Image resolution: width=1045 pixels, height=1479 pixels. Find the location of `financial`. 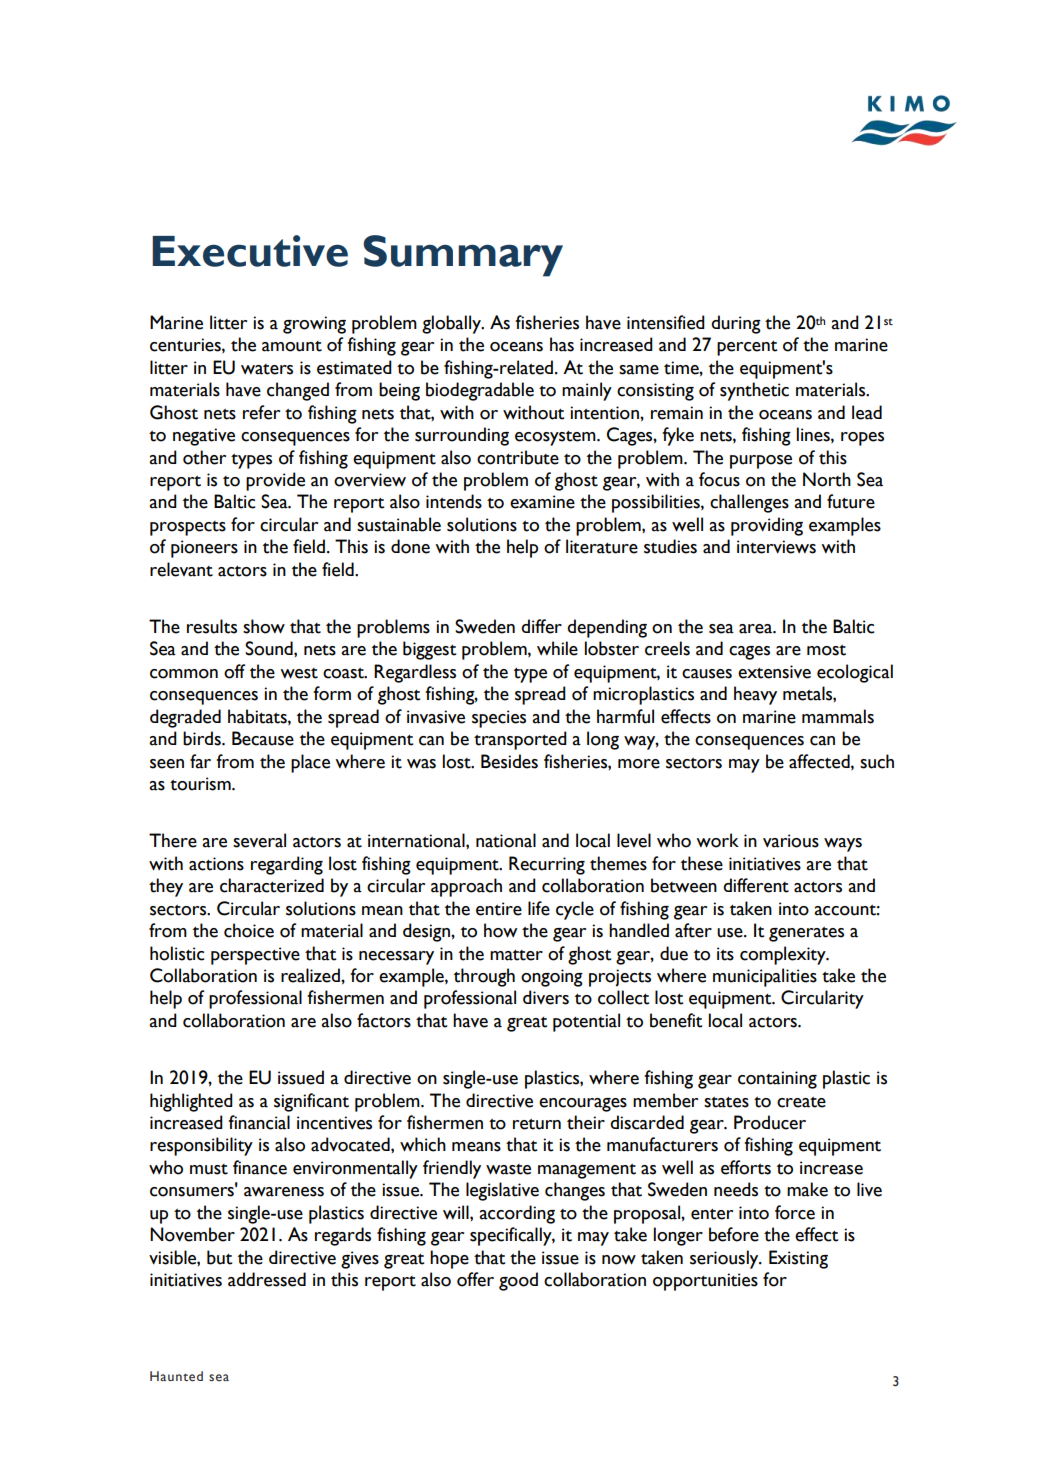

financial is located at coordinates (259, 1122).
